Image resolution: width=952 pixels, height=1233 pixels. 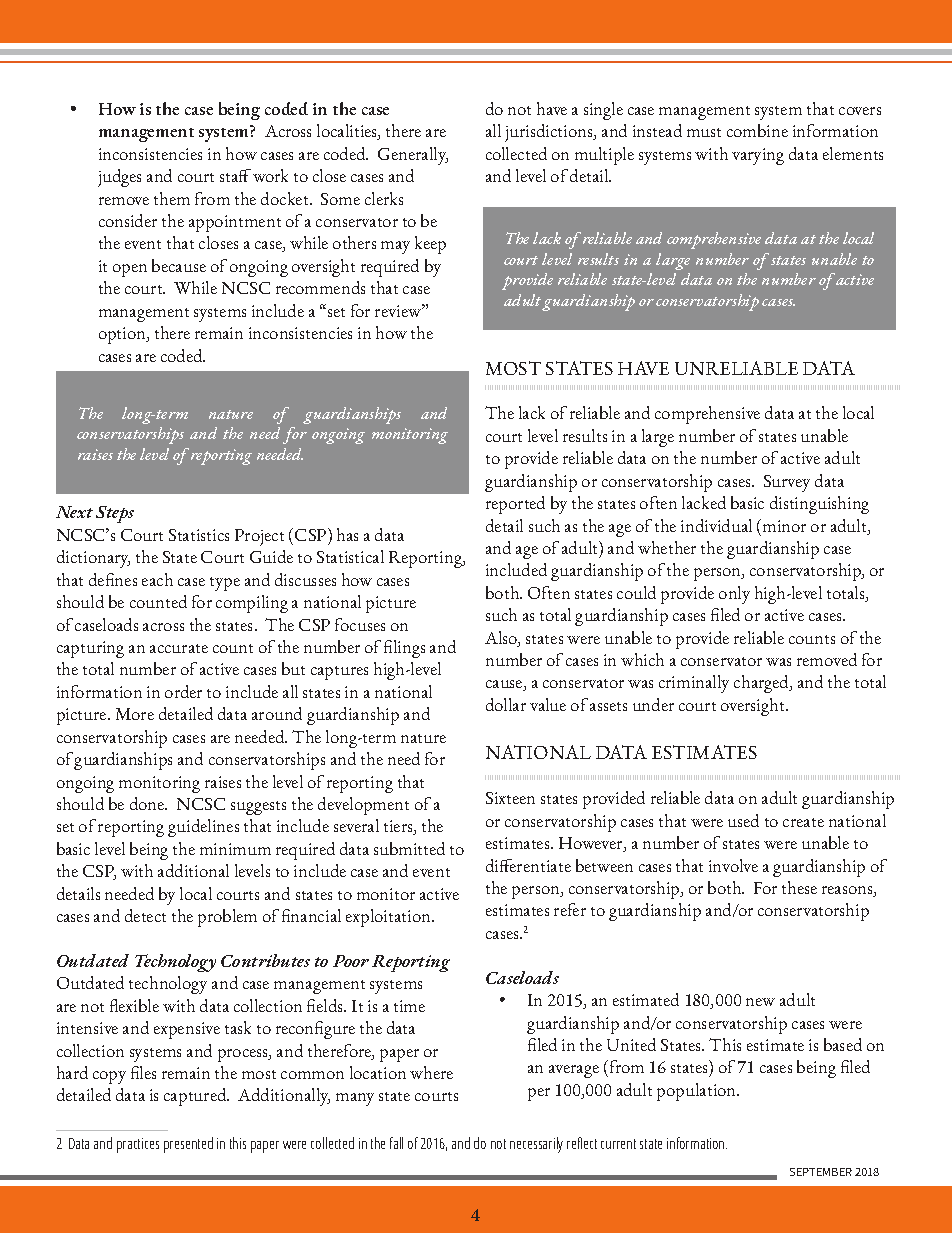 I want to click on Steps, so click(x=115, y=514).
